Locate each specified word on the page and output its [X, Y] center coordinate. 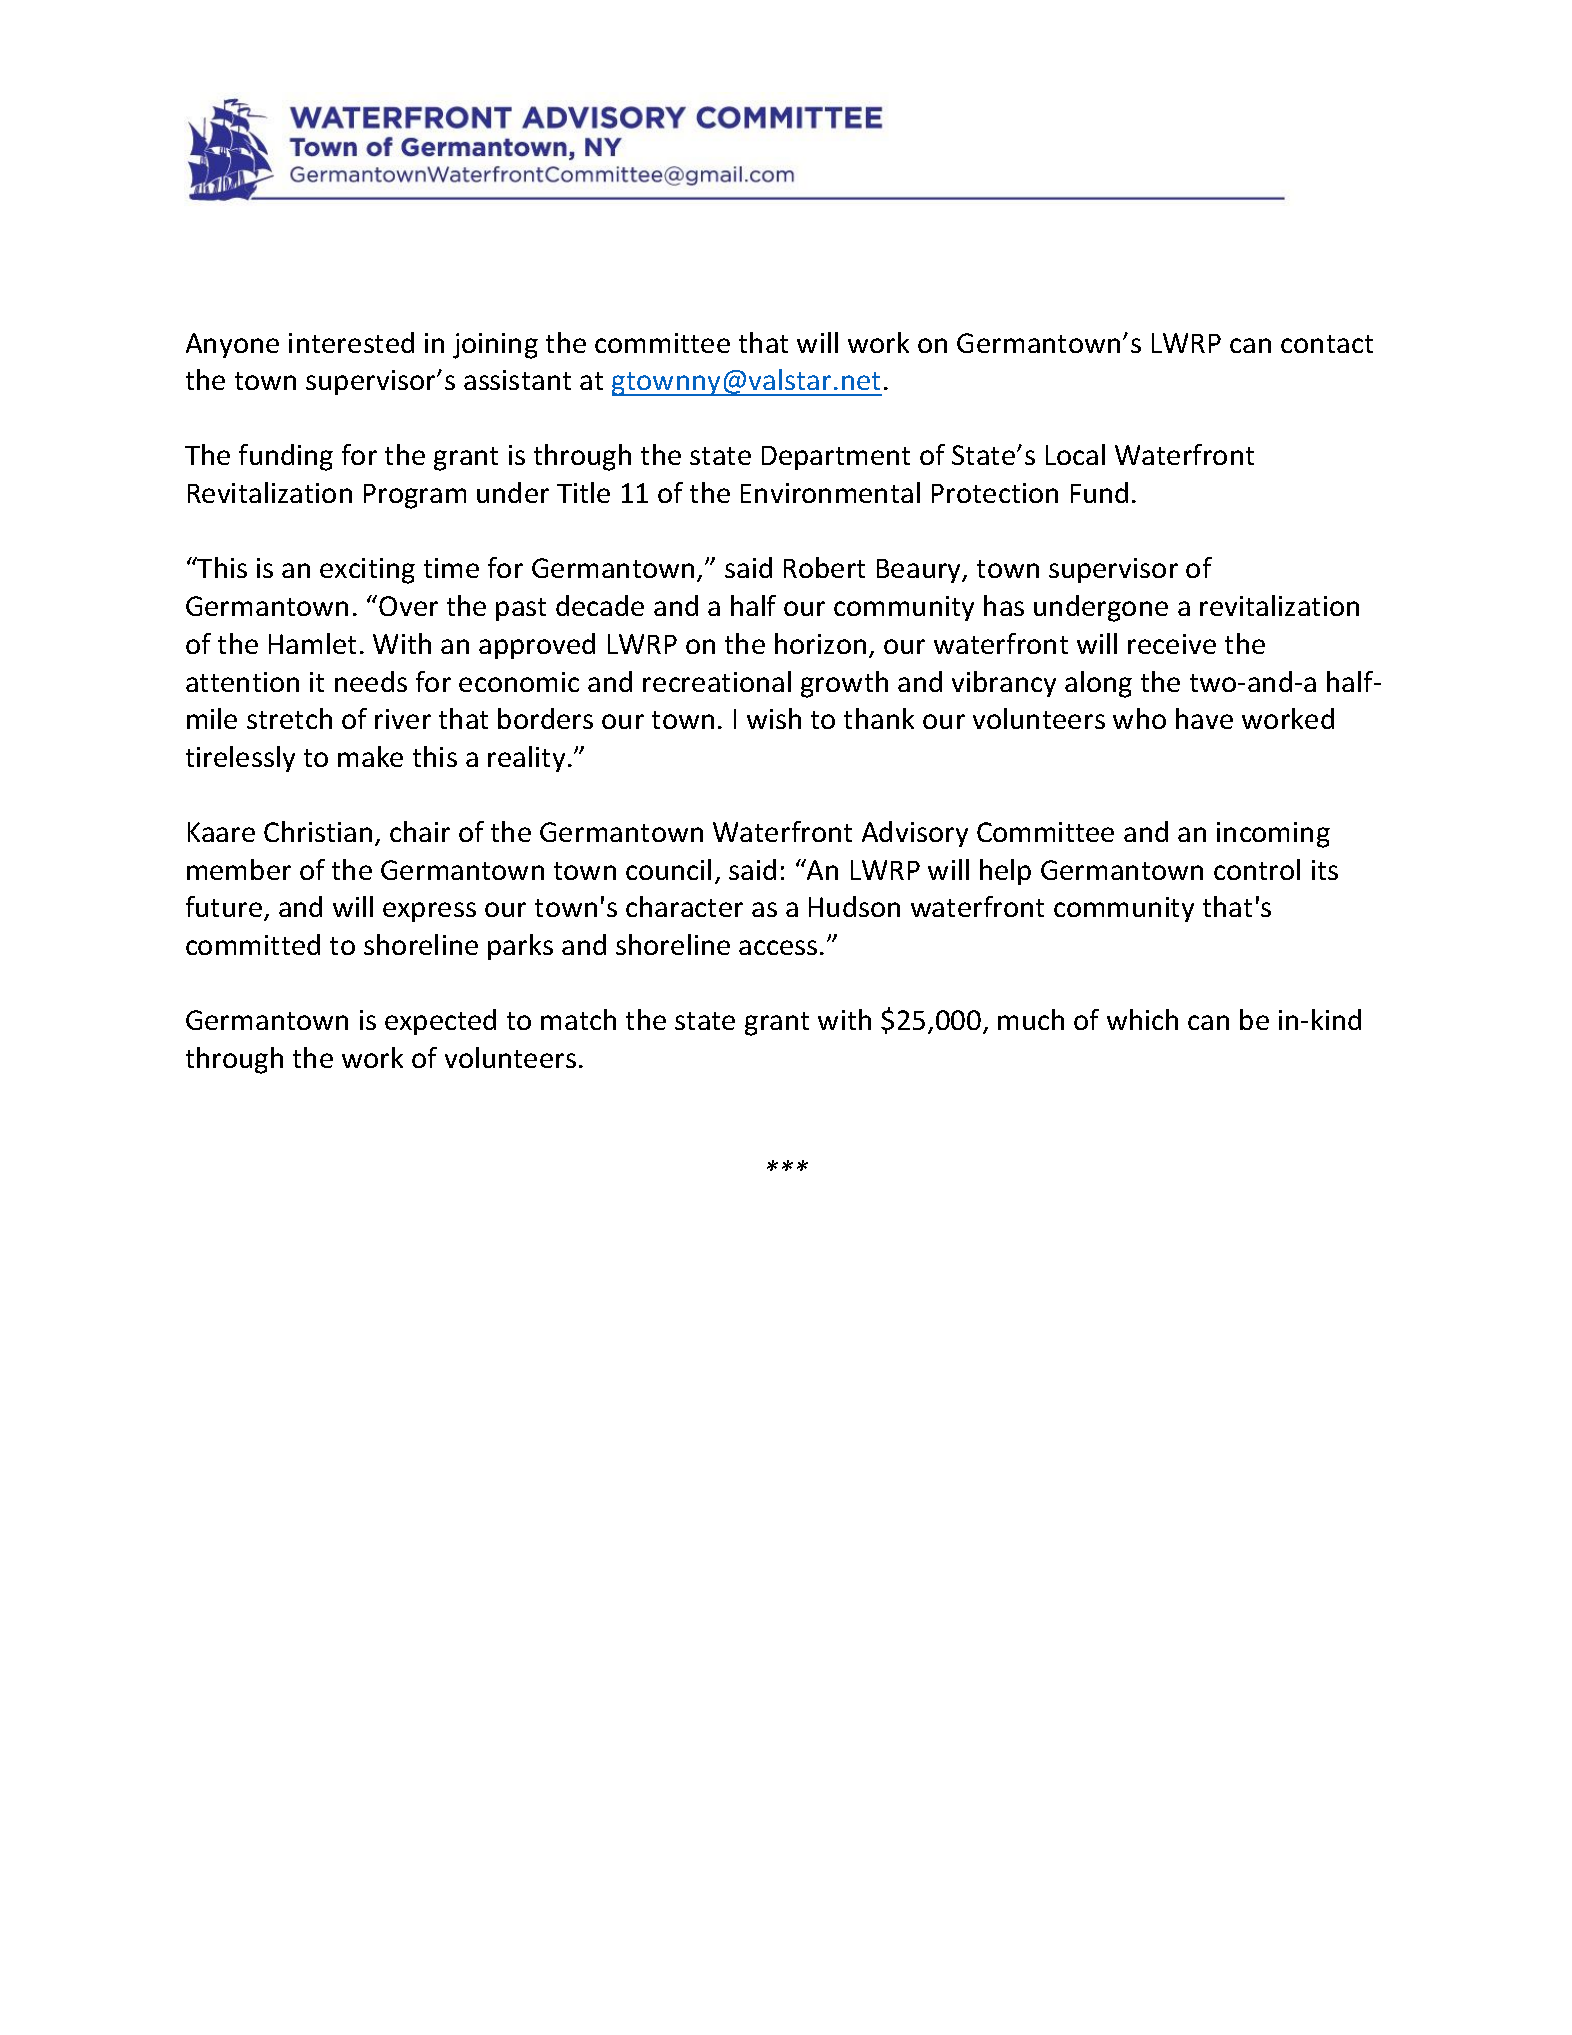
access [778, 947]
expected [440, 1022]
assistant [517, 380]
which [1142, 1019]
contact [1327, 344]
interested [351, 342]
